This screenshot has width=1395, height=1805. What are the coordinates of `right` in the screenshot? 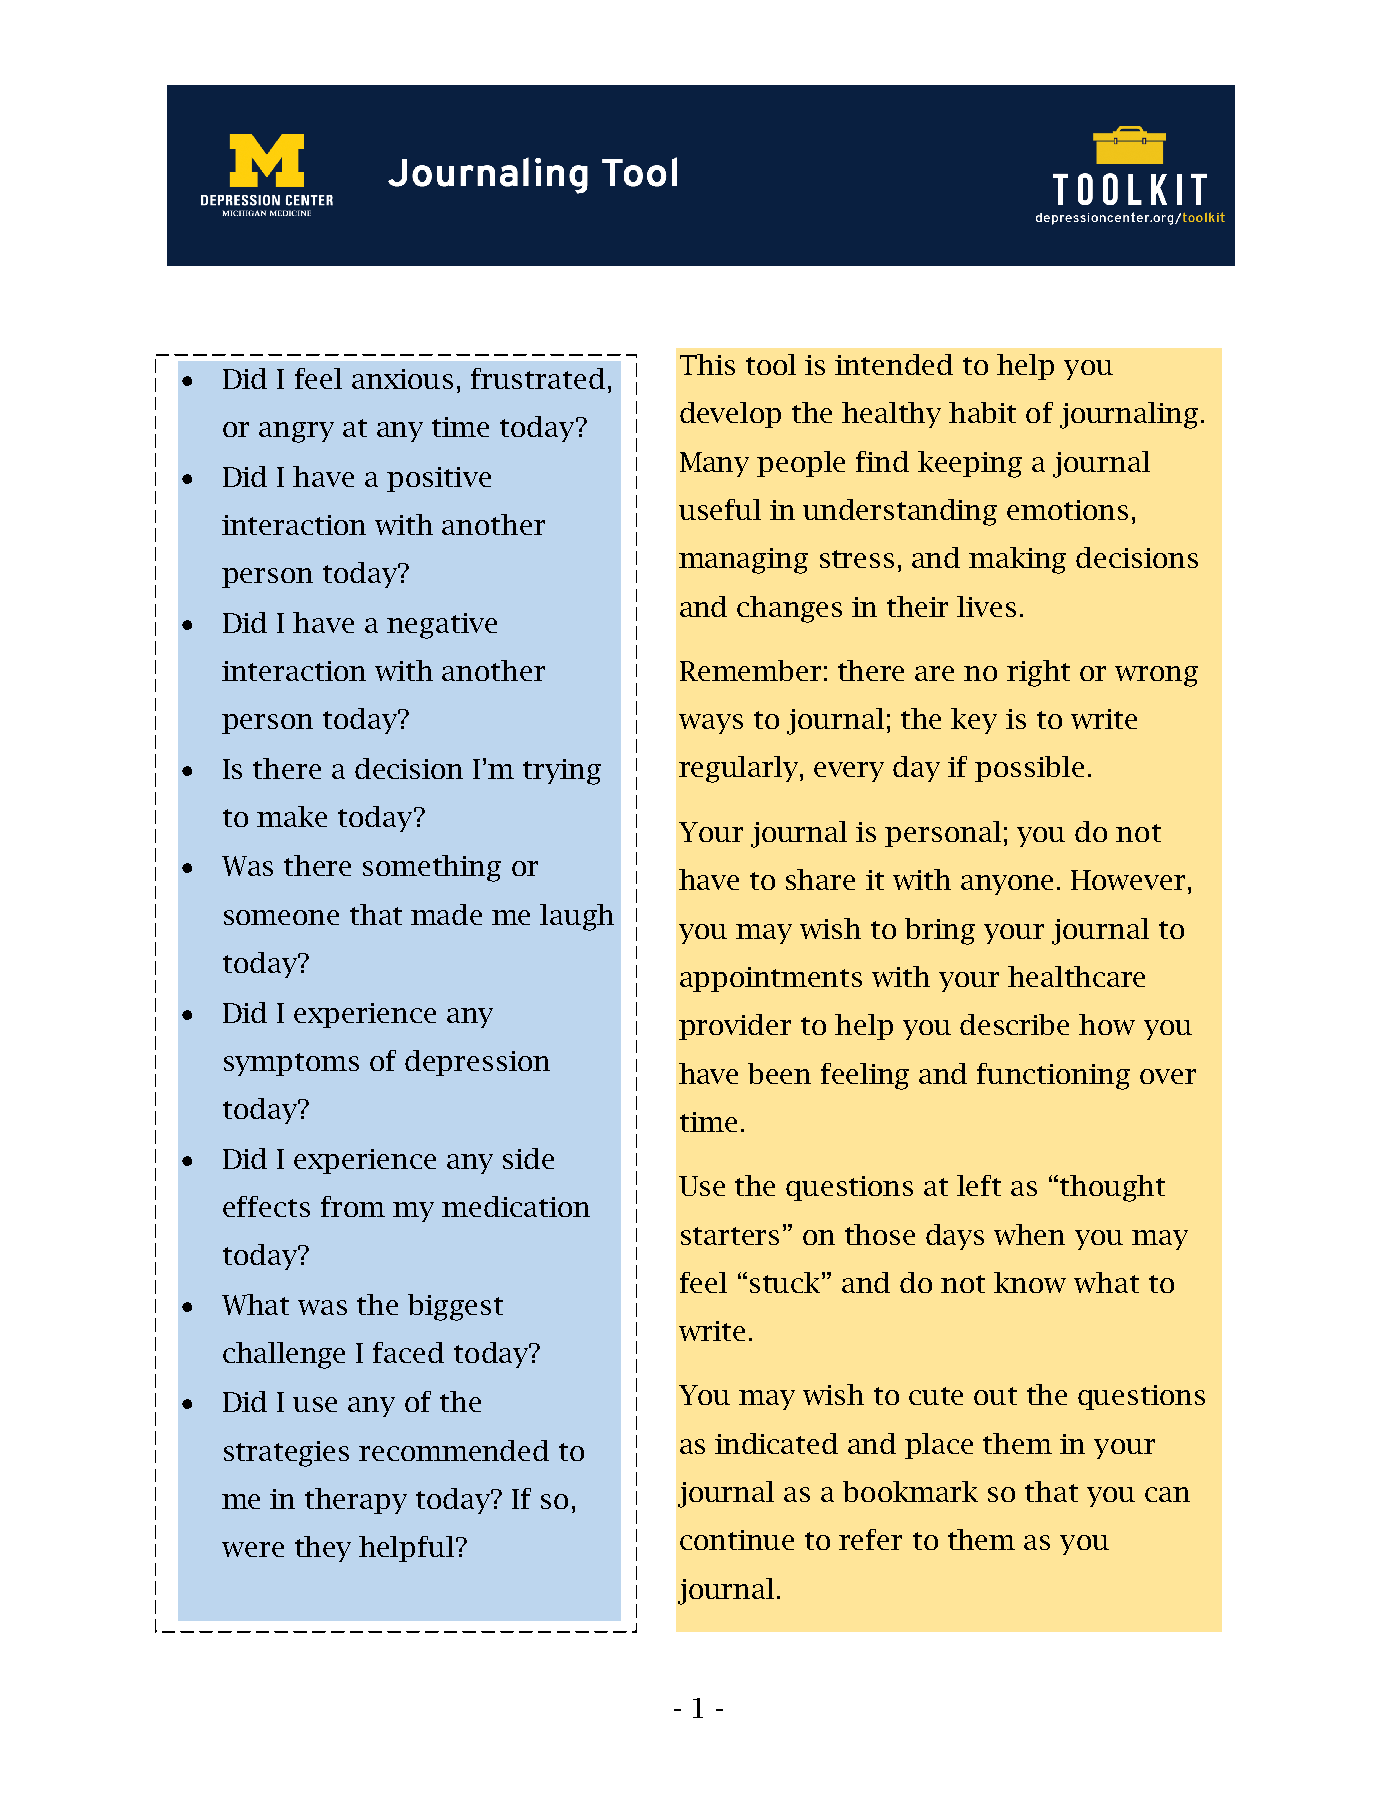 It's located at (1038, 673).
